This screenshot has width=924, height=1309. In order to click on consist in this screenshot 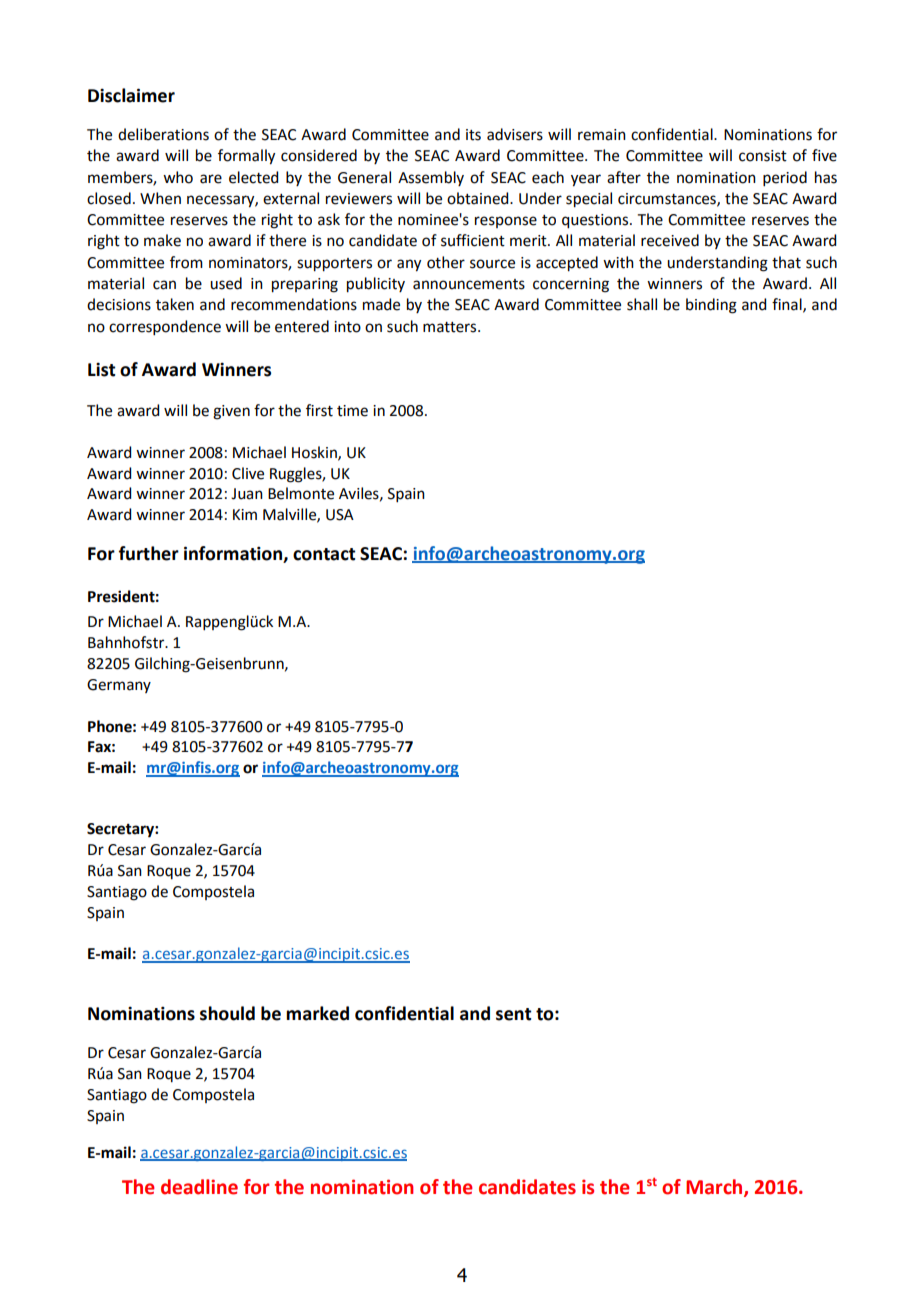, I will do `click(763, 156)`.
